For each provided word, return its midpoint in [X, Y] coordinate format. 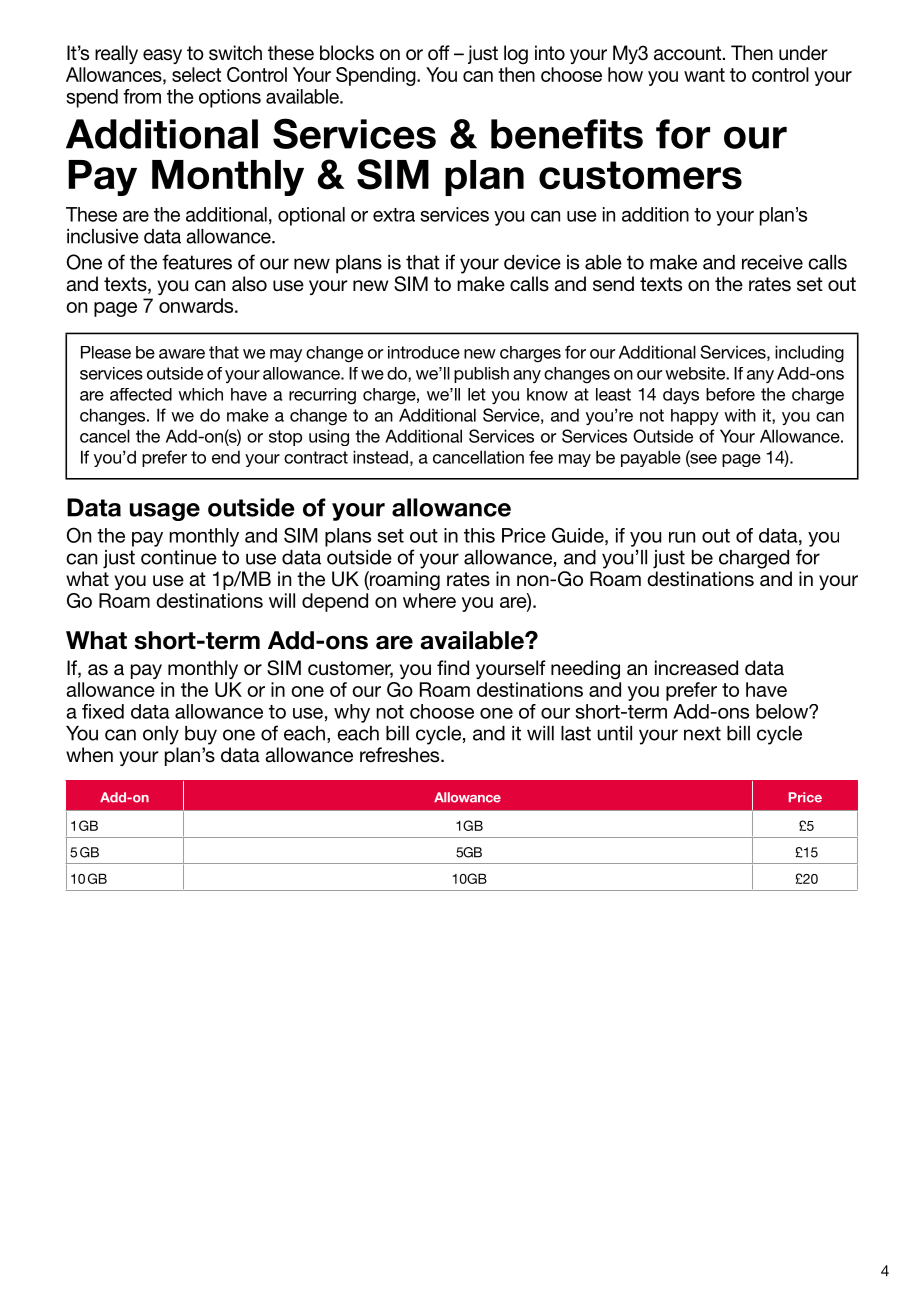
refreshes [401, 755]
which [200, 394]
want [704, 75]
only [161, 735]
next [702, 733]
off [439, 52]
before [730, 394]
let [477, 394]
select [196, 74]
